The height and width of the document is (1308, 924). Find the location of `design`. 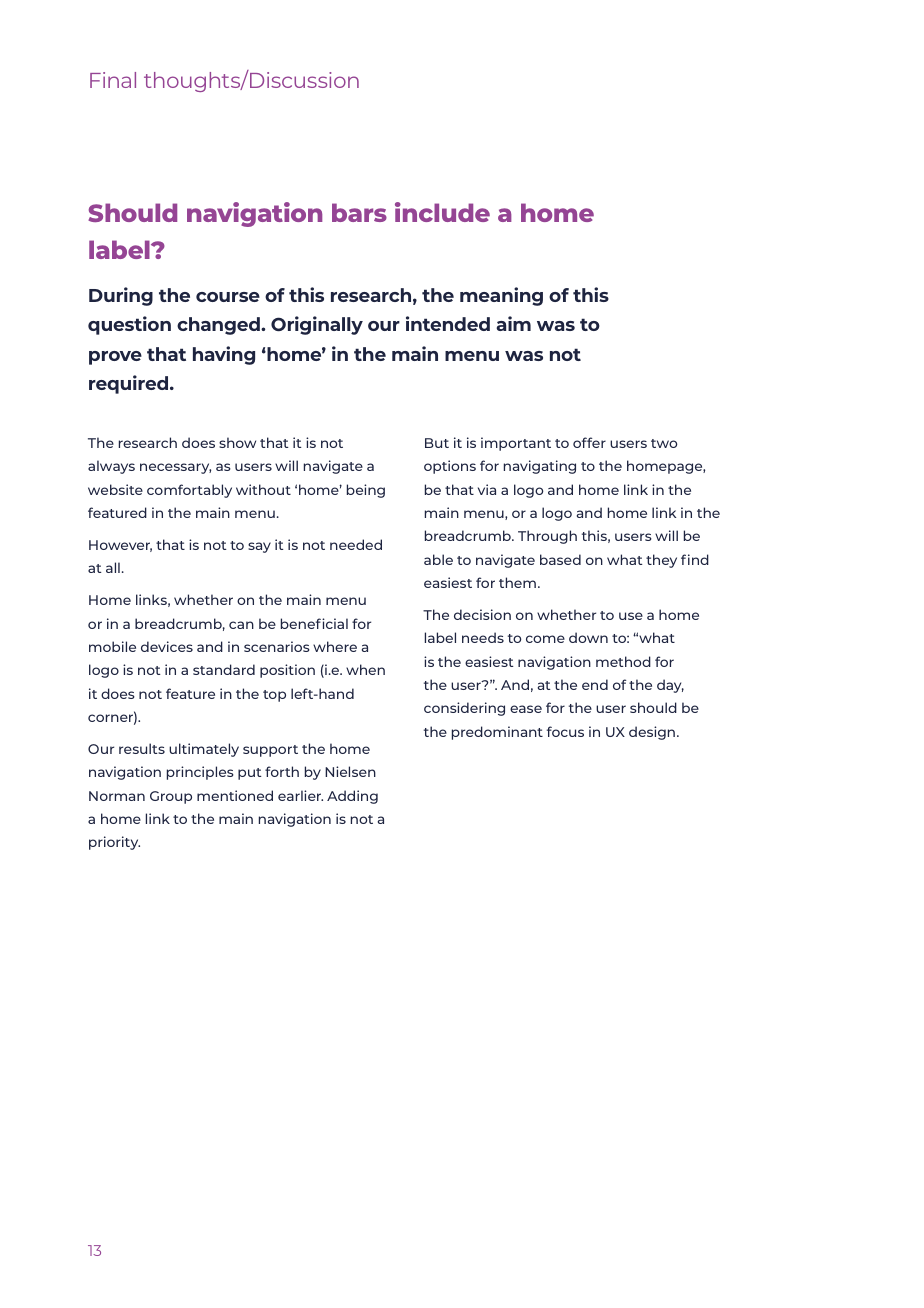

design is located at coordinates (652, 733).
